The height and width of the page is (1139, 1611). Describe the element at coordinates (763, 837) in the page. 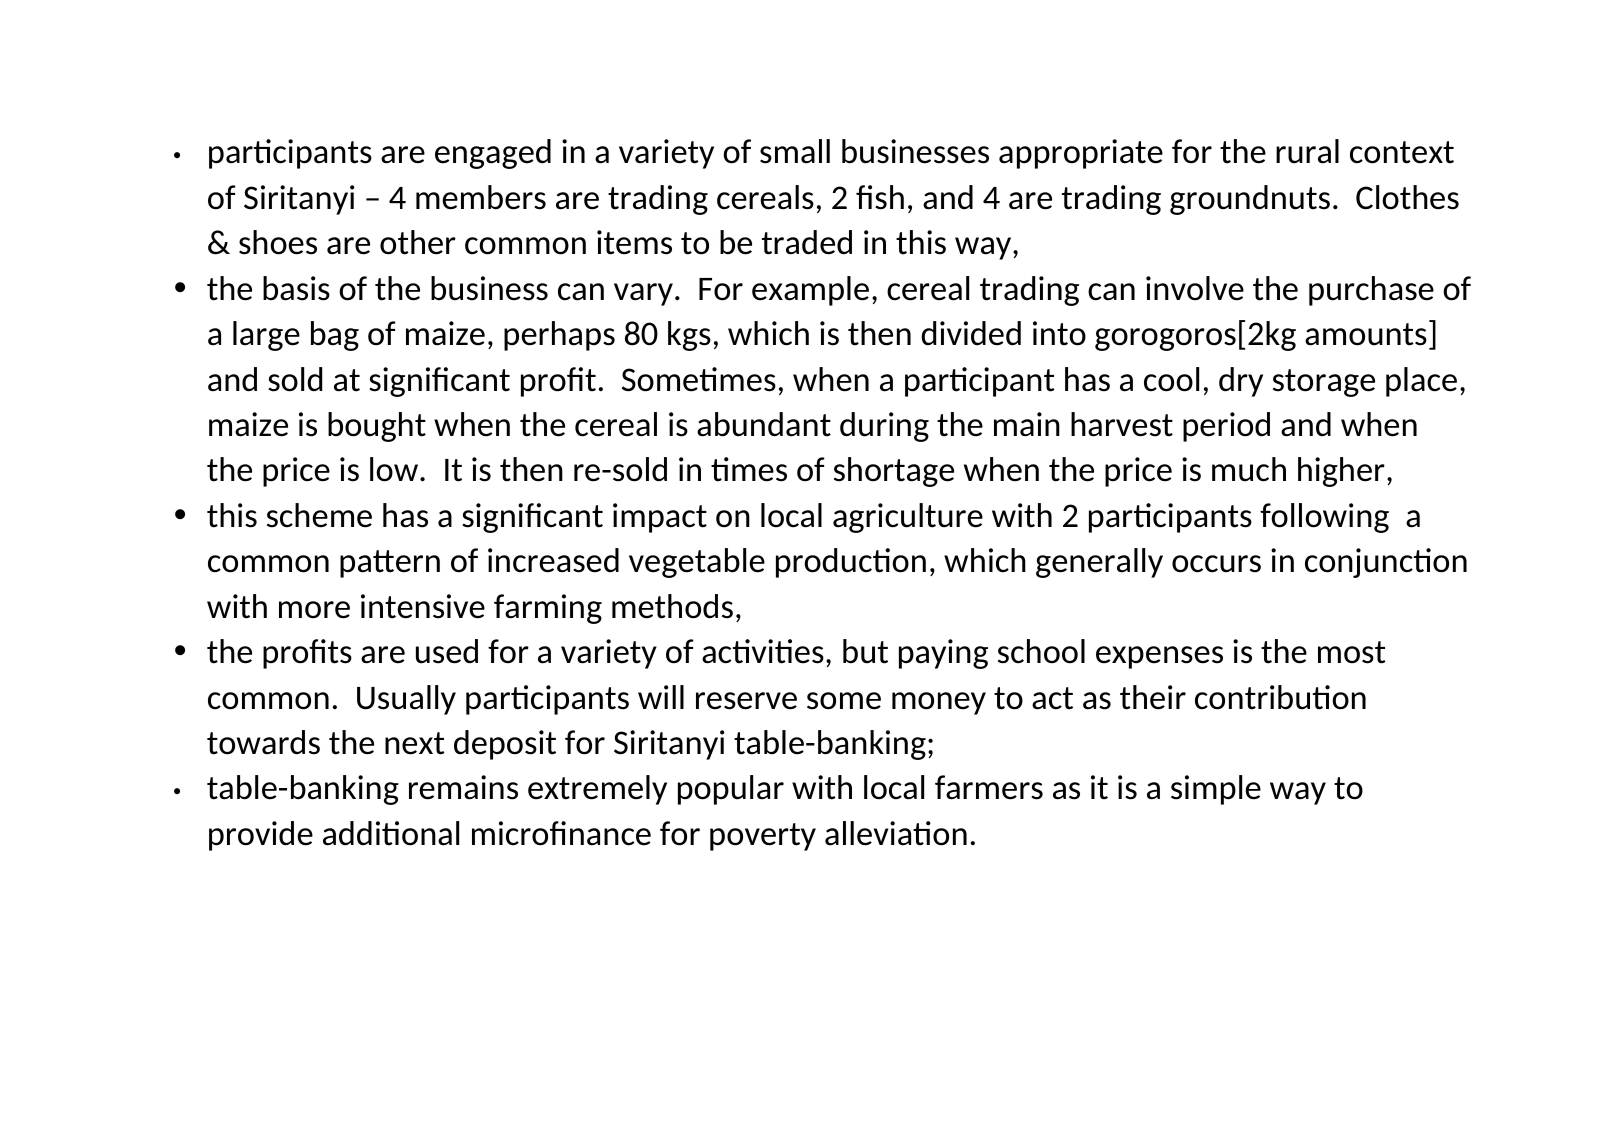

I see `poverty` at that location.
